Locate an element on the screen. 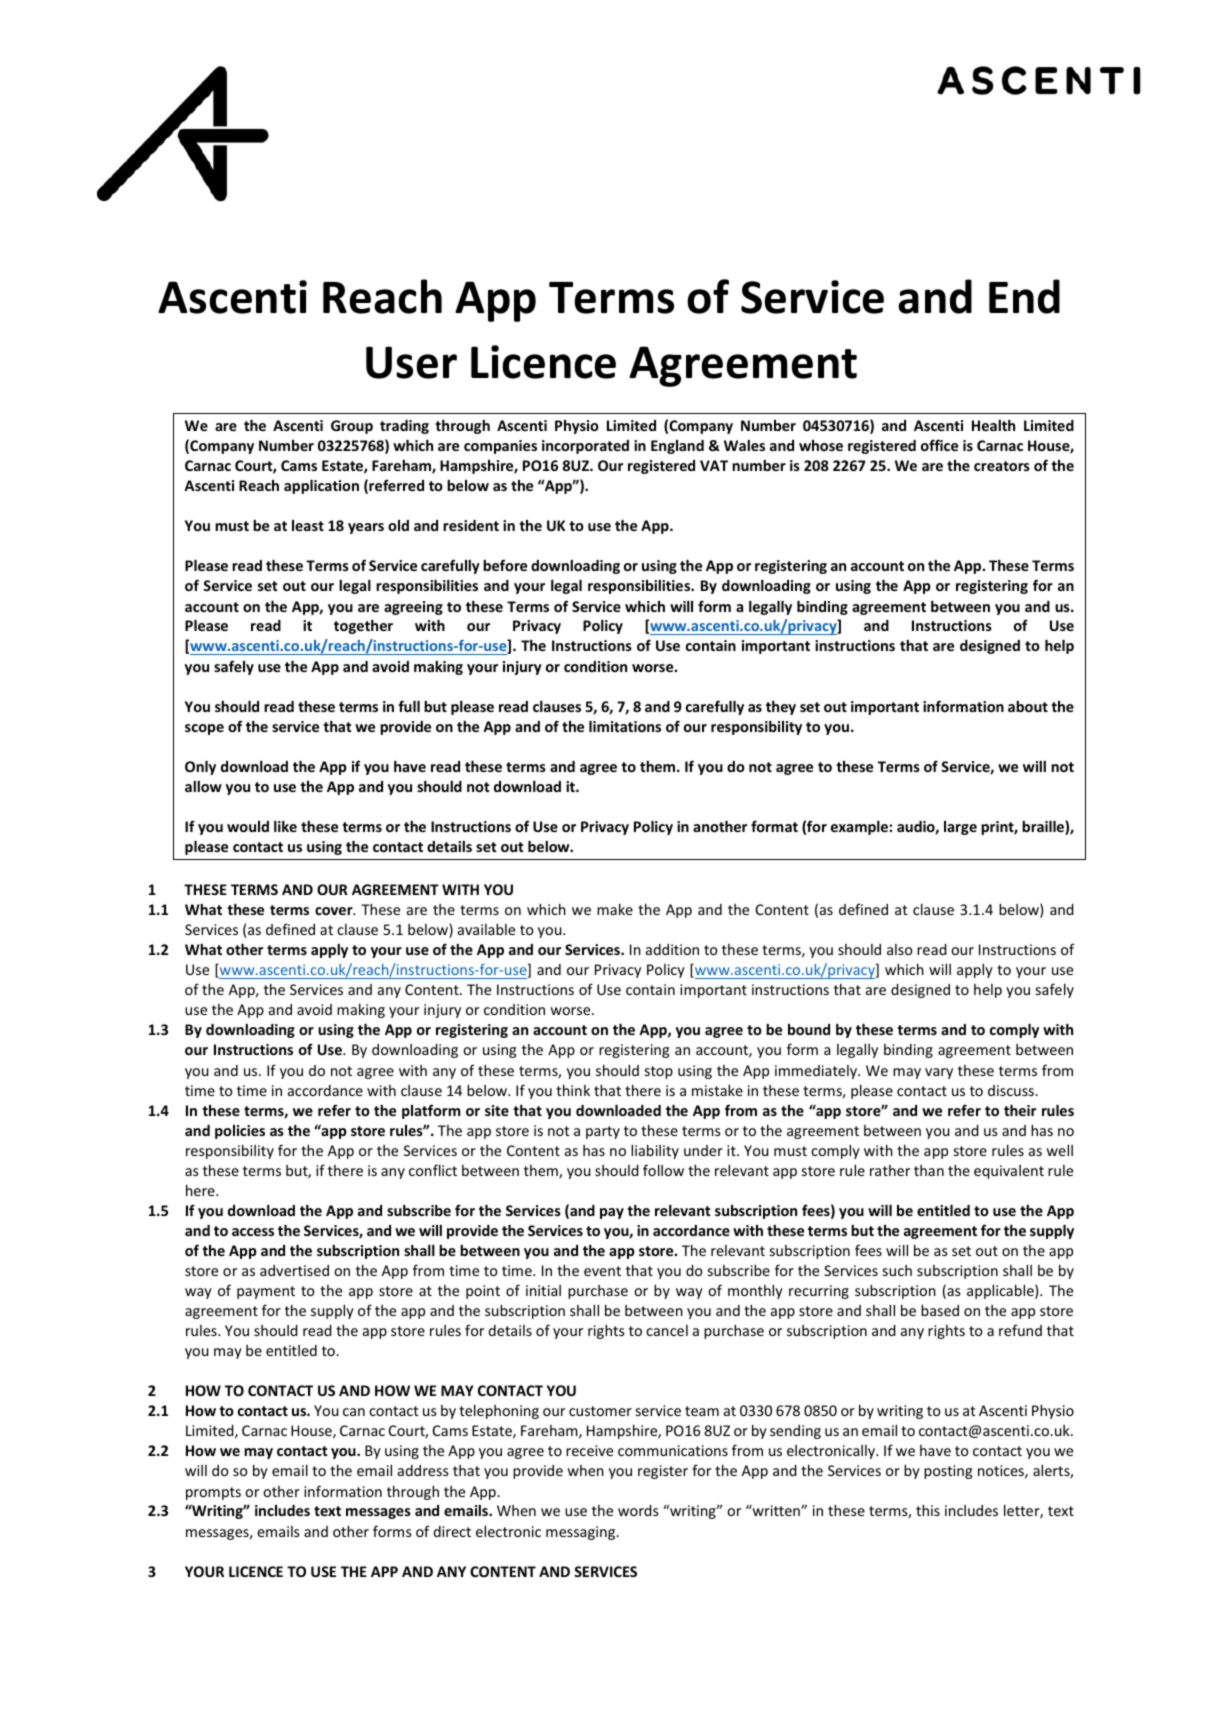  addition is located at coordinates (672, 949).
